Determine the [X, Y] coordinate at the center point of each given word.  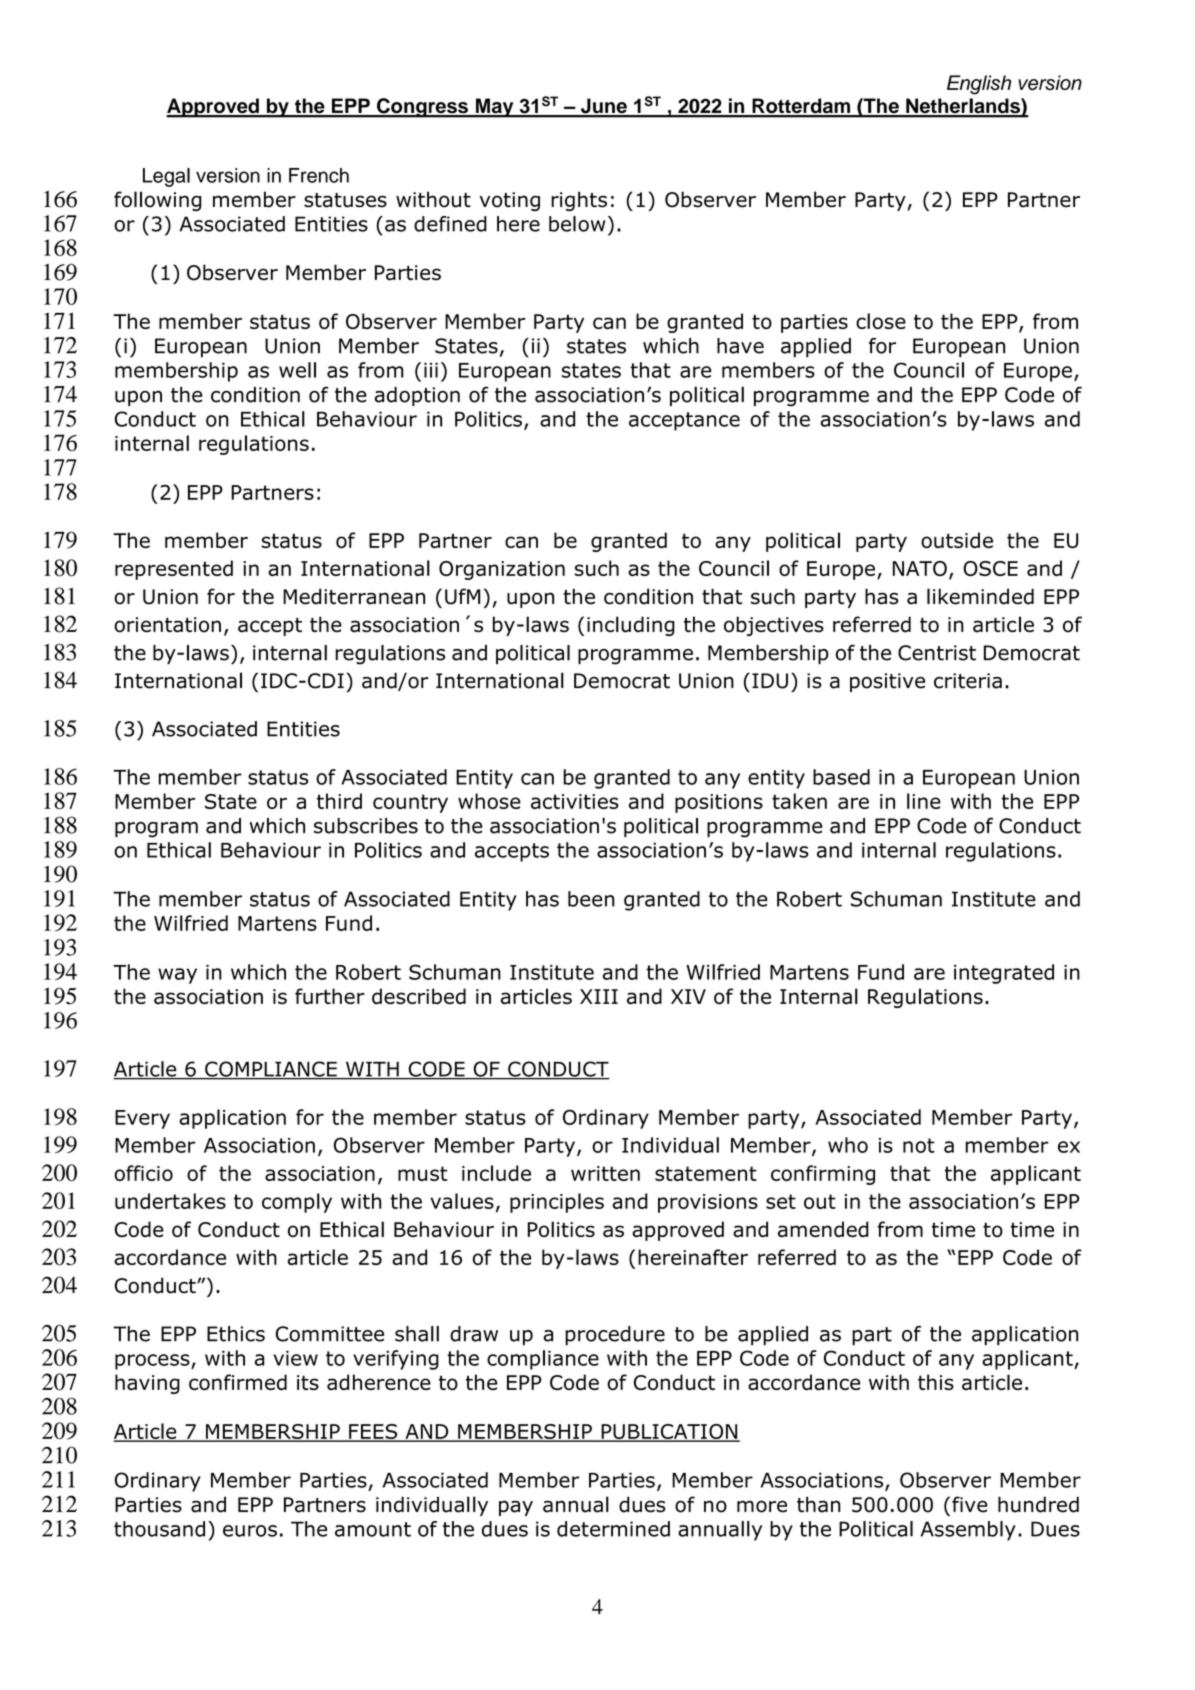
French [319, 175]
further [330, 996]
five [970, 1504]
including [631, 626]
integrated [1004, 974]
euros [250, 1531]
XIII [599, 996]
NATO [920, 568]
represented [174, 570]
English [979, 85]
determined [613, 1529]
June [604, 107]
